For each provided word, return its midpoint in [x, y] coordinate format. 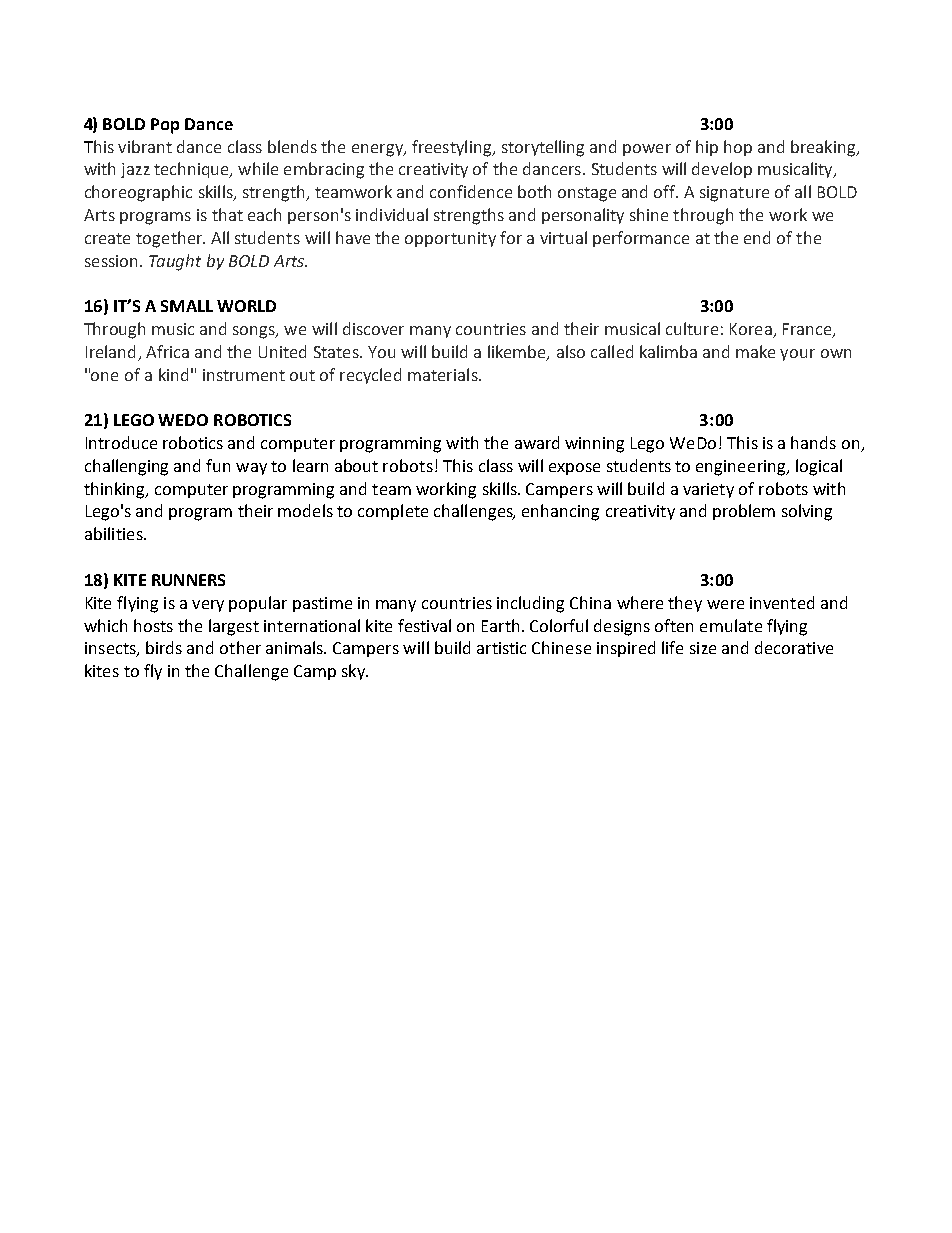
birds [164, 647]
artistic [501, 648]
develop [722, 170]
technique [193, 170]
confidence [471, 191]
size [703, 648]
